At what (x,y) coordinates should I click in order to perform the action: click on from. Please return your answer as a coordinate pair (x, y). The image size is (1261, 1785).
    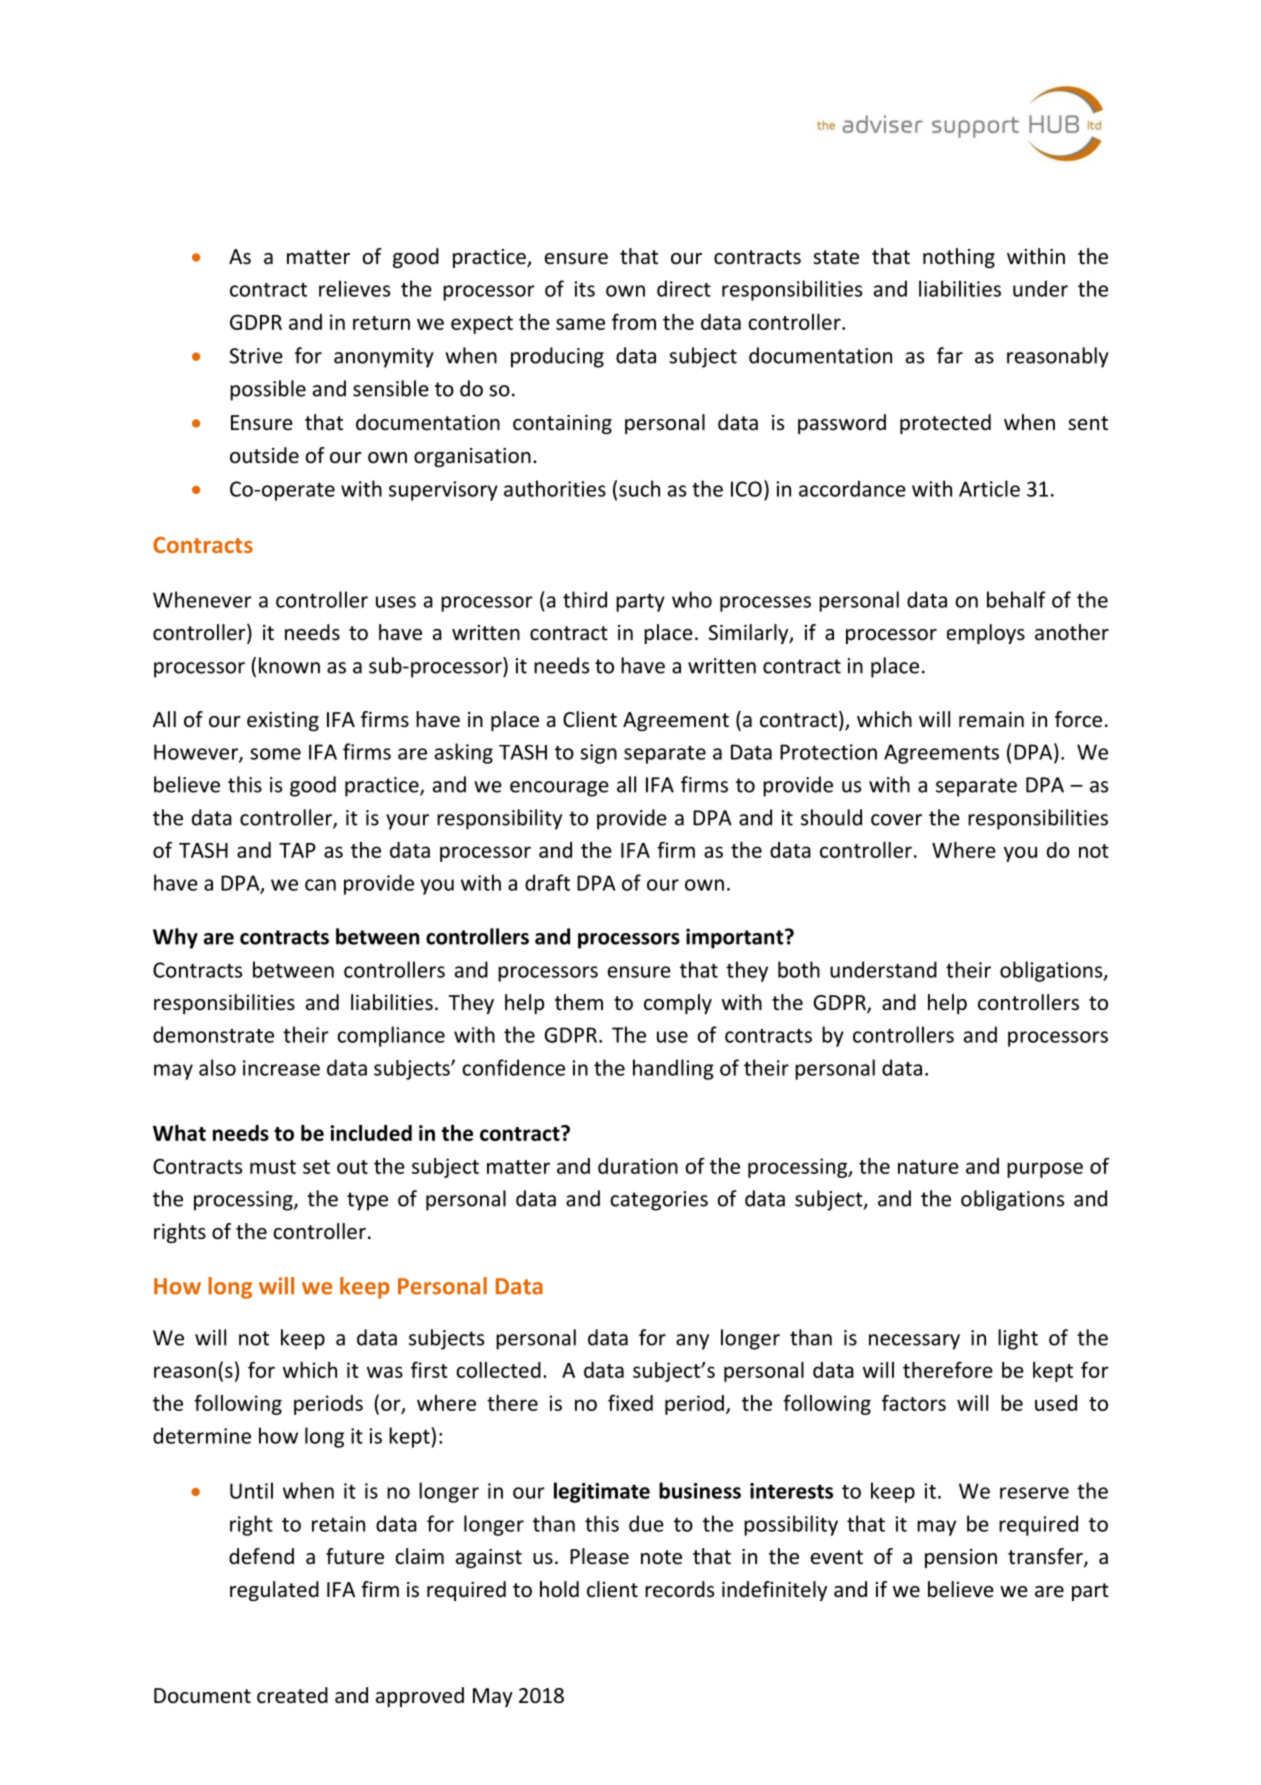
    Looking at the image, I should click on (634, 321).
